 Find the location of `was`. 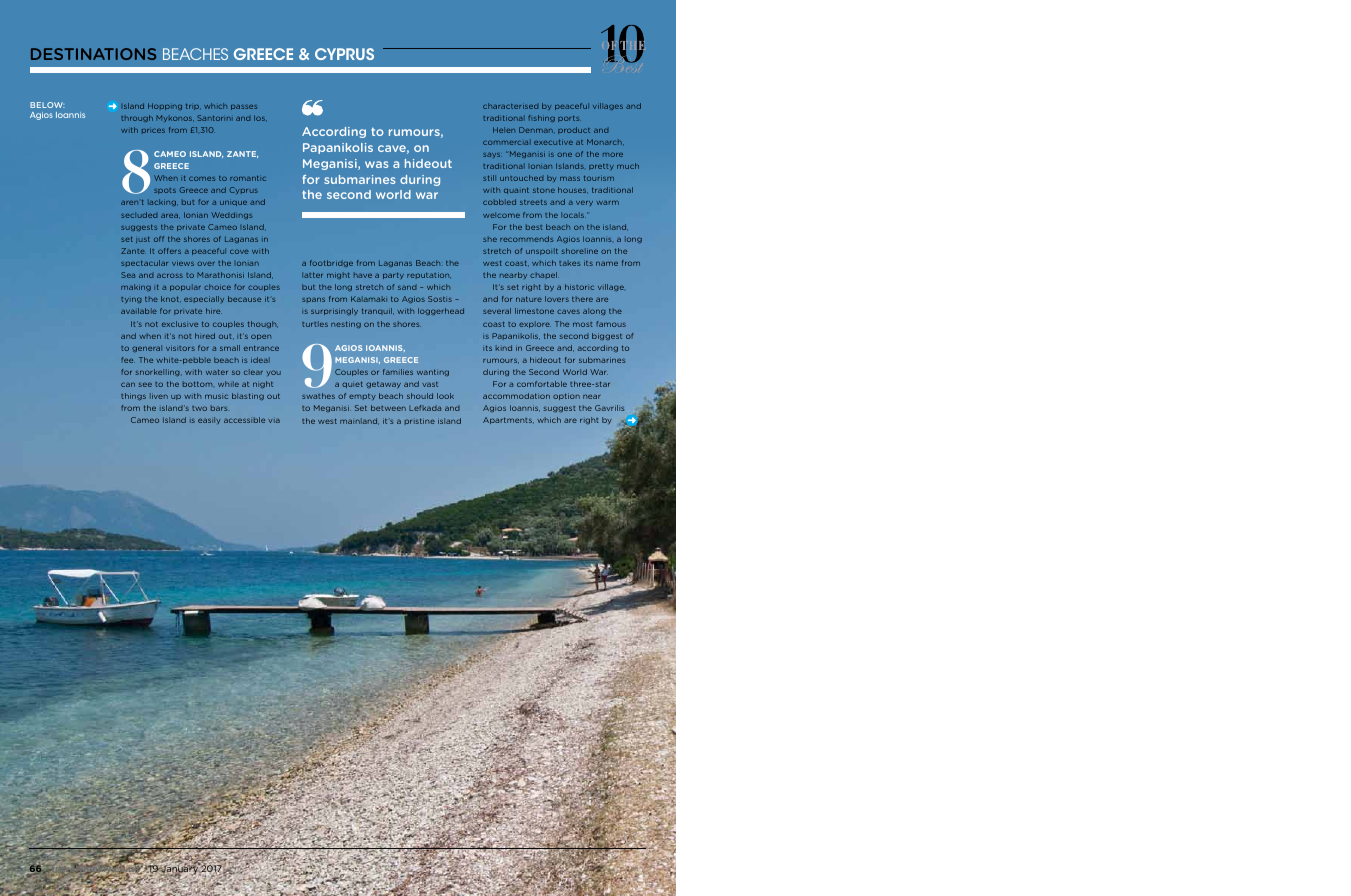

was is located at coordinates (376, 164).
